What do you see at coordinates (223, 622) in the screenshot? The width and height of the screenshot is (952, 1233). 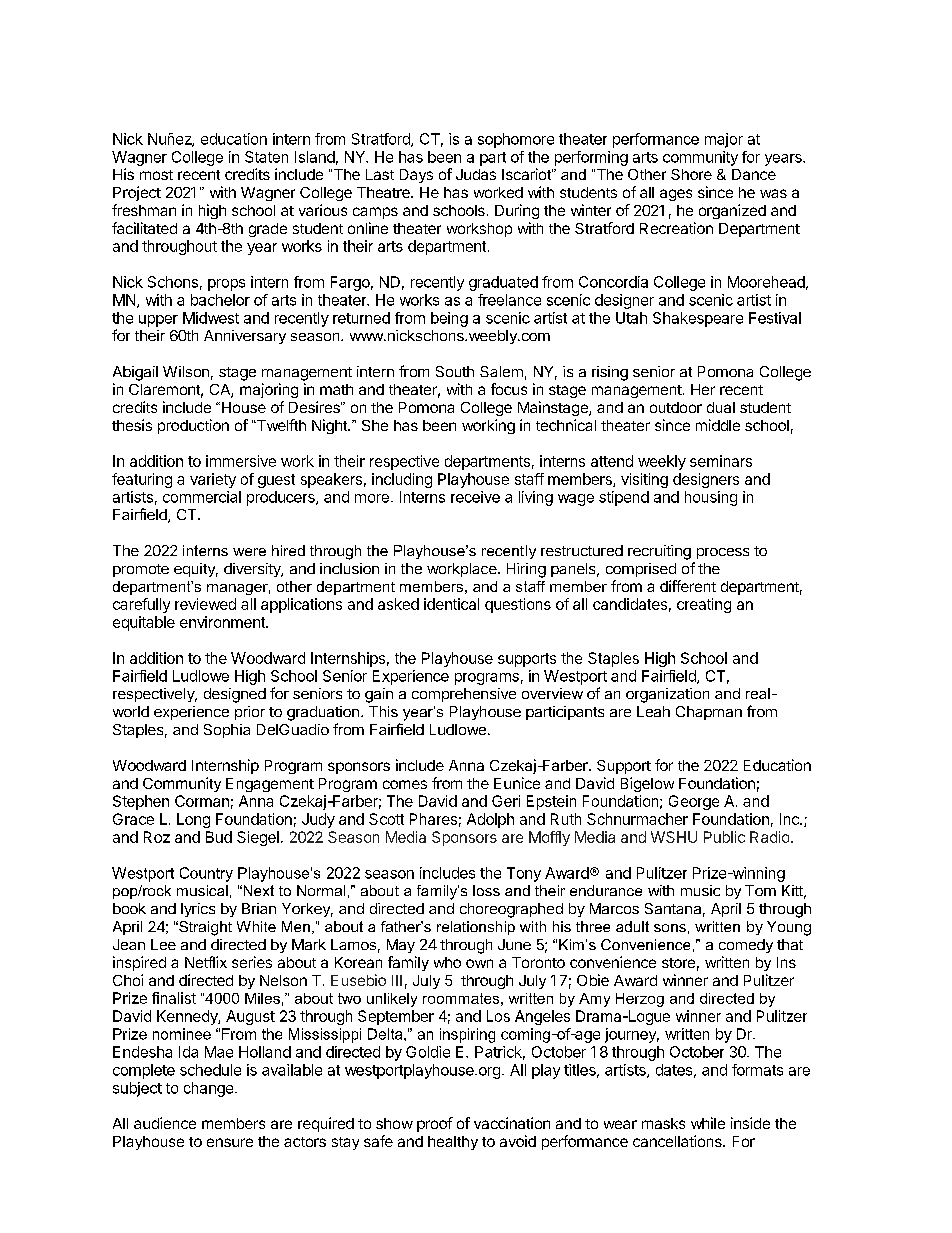 I see `environment` at bounding box center [223, 622].
